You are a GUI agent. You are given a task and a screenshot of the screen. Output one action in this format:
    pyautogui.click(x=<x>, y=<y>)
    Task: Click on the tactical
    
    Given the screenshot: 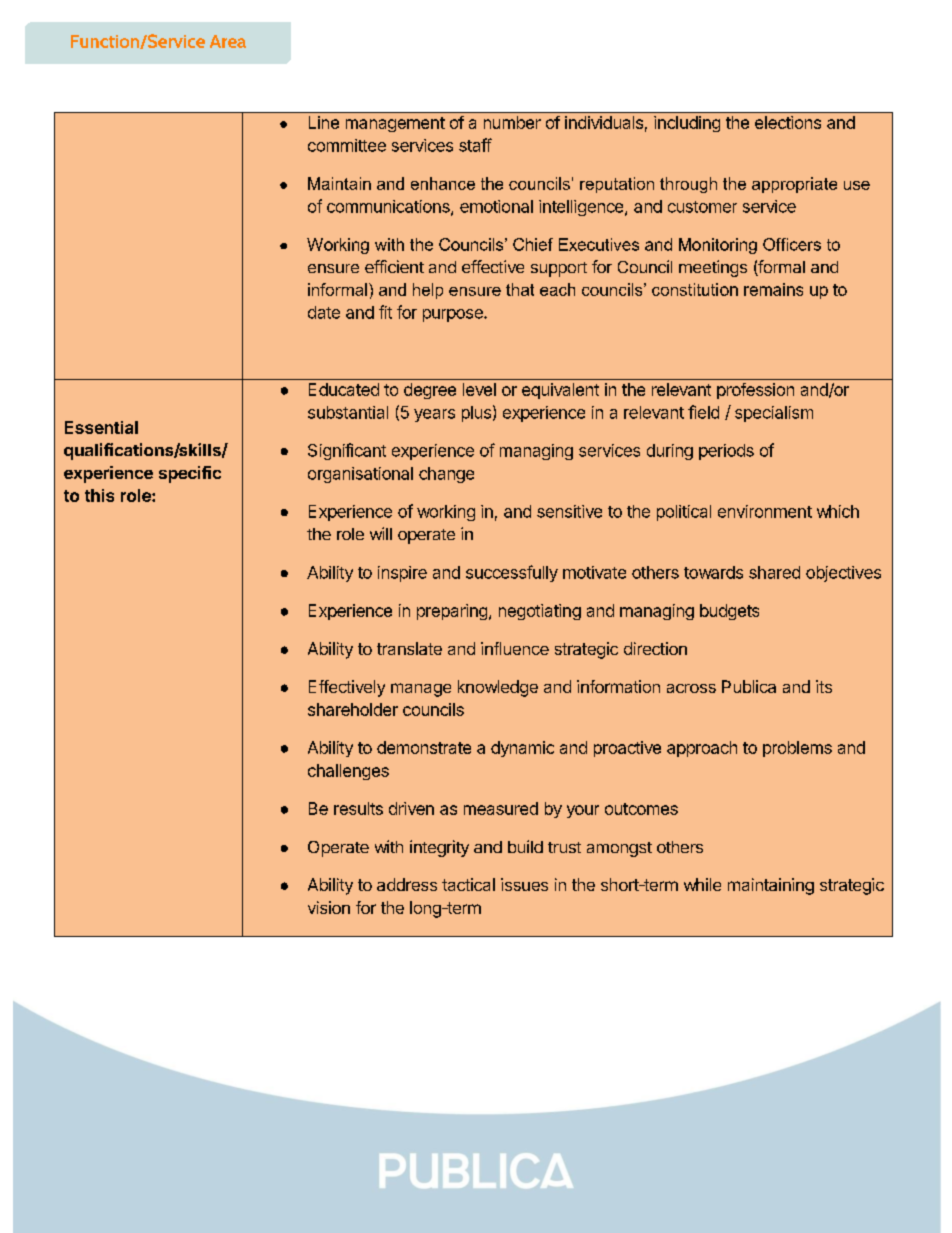 What is the action you would take?
    pyautogui.click(x=468, y=884)
